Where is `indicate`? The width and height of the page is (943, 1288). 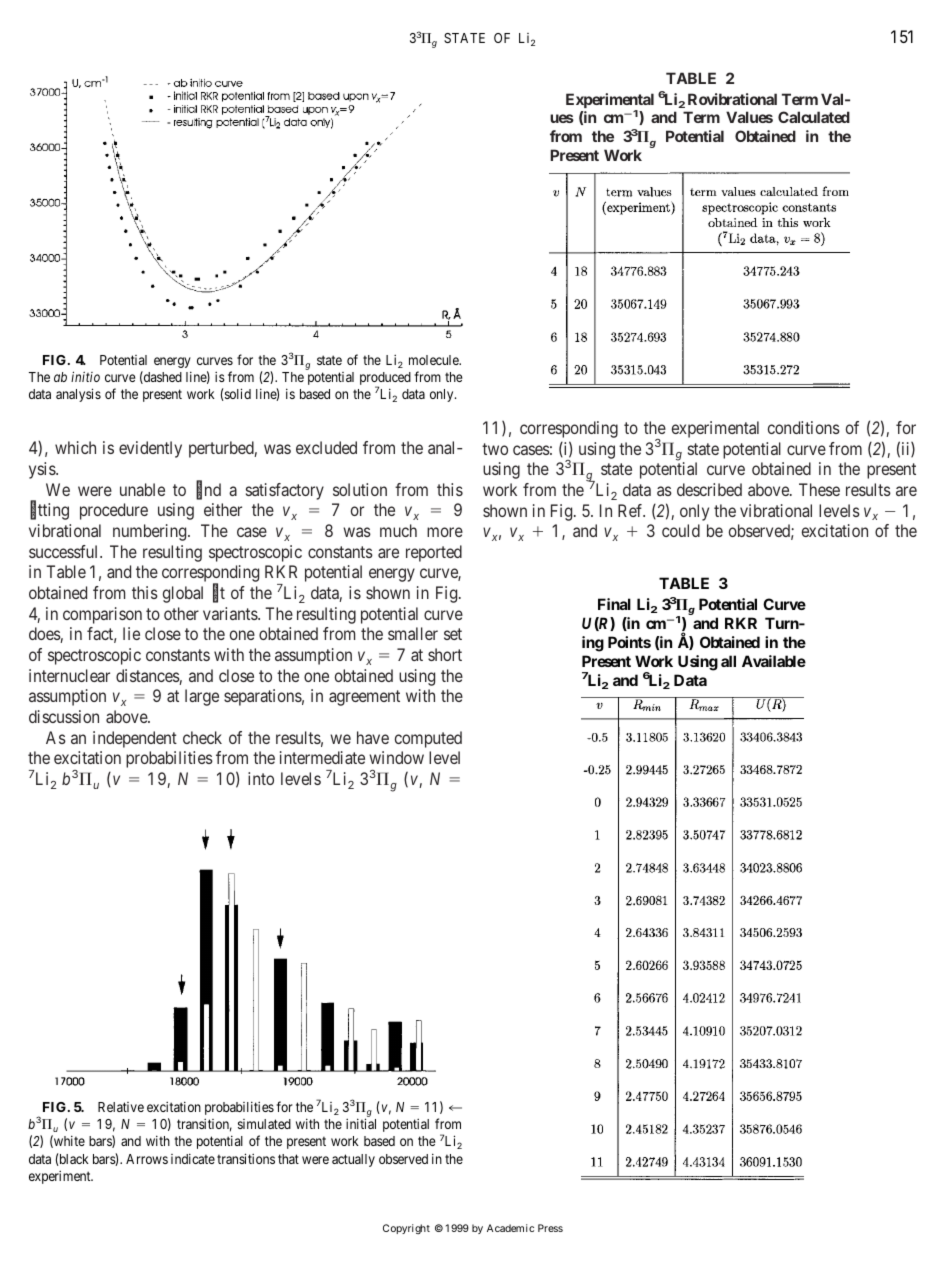
indicate is located at coordinates (193, 1158).
